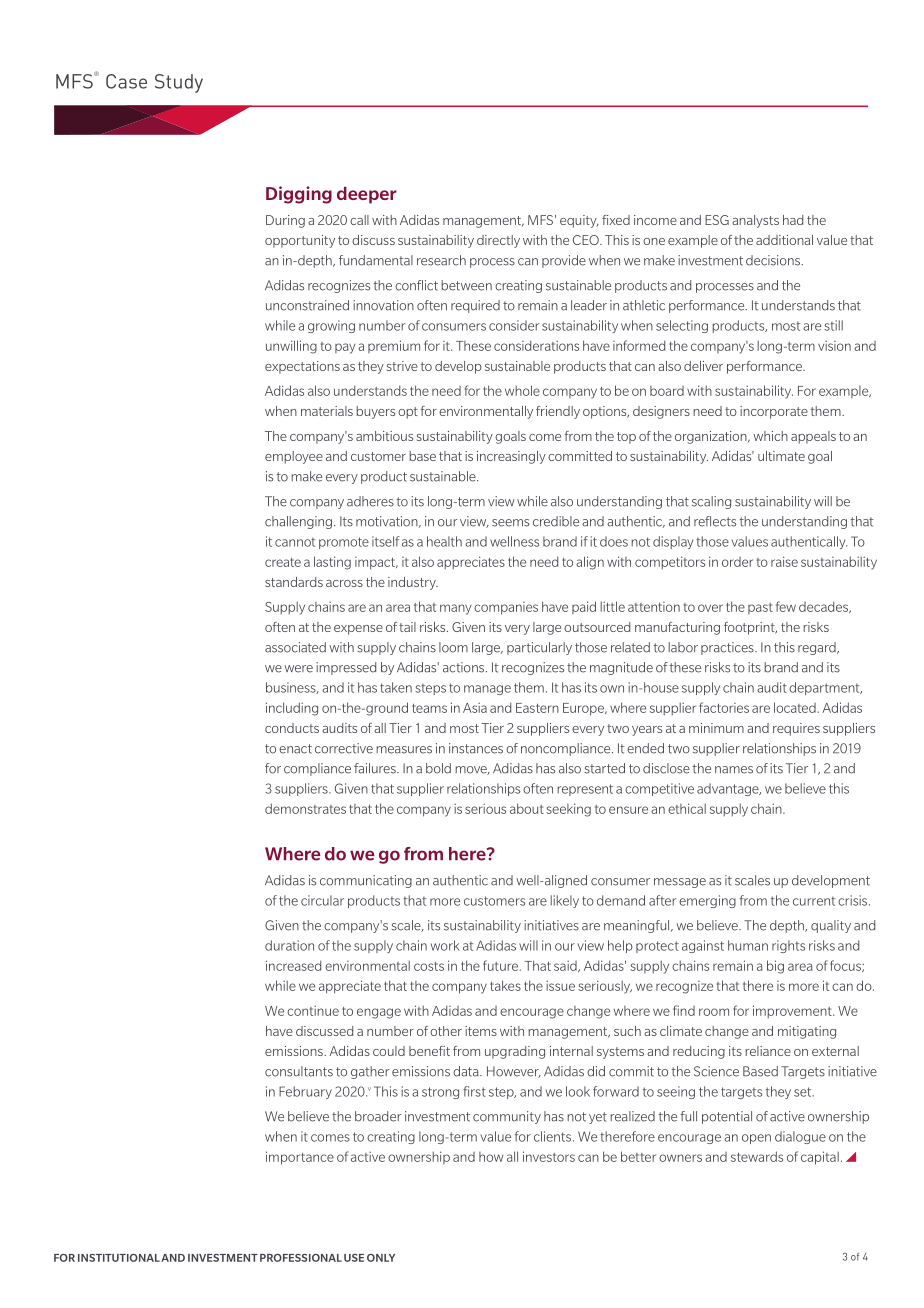  Describe the element at coordinates (757, 1156) in the document. I see `stewards` at that location.
